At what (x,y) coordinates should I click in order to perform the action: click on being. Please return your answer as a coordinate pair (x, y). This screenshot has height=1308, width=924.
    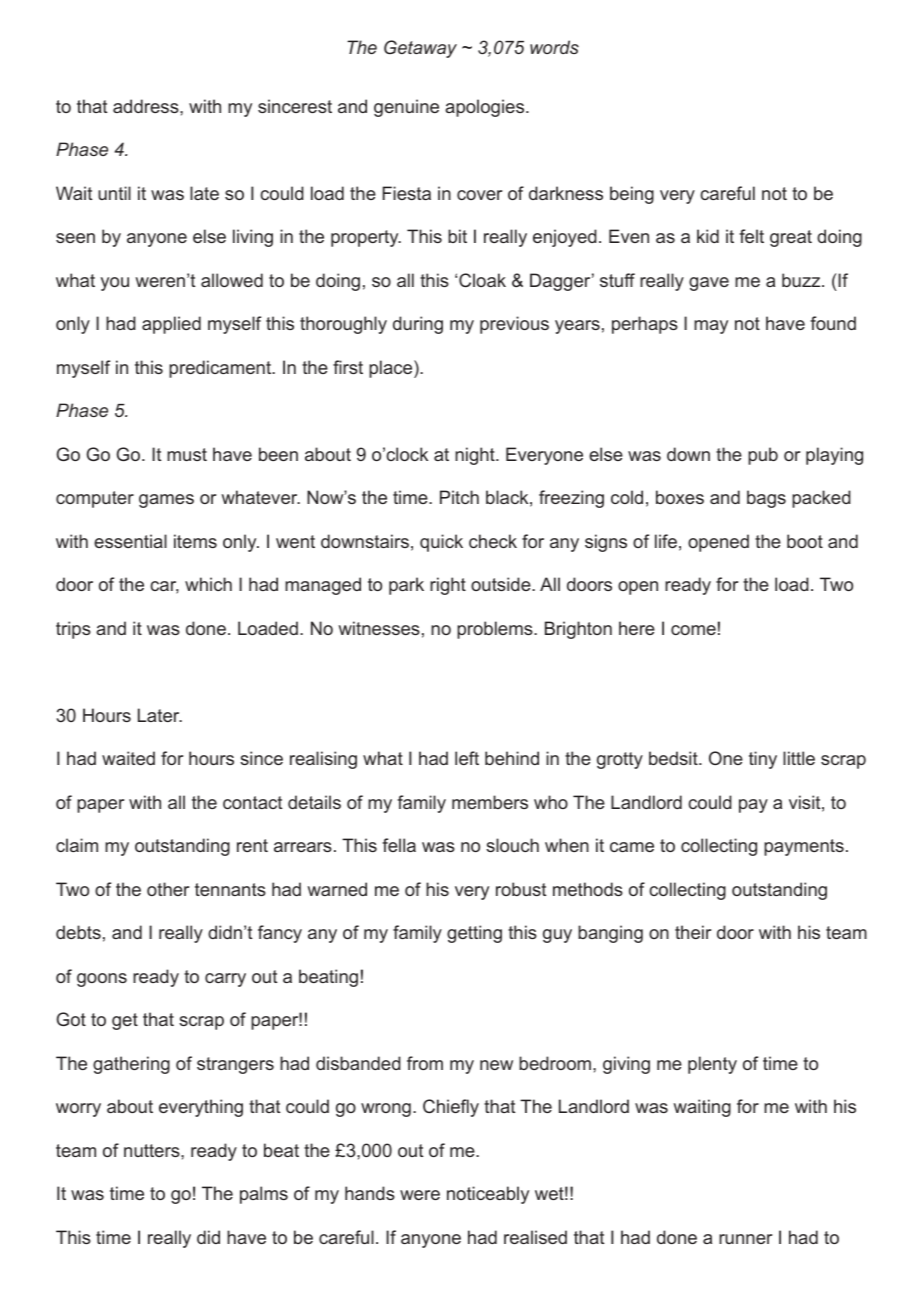
    Looking at the image, I should click on (632, 195).
